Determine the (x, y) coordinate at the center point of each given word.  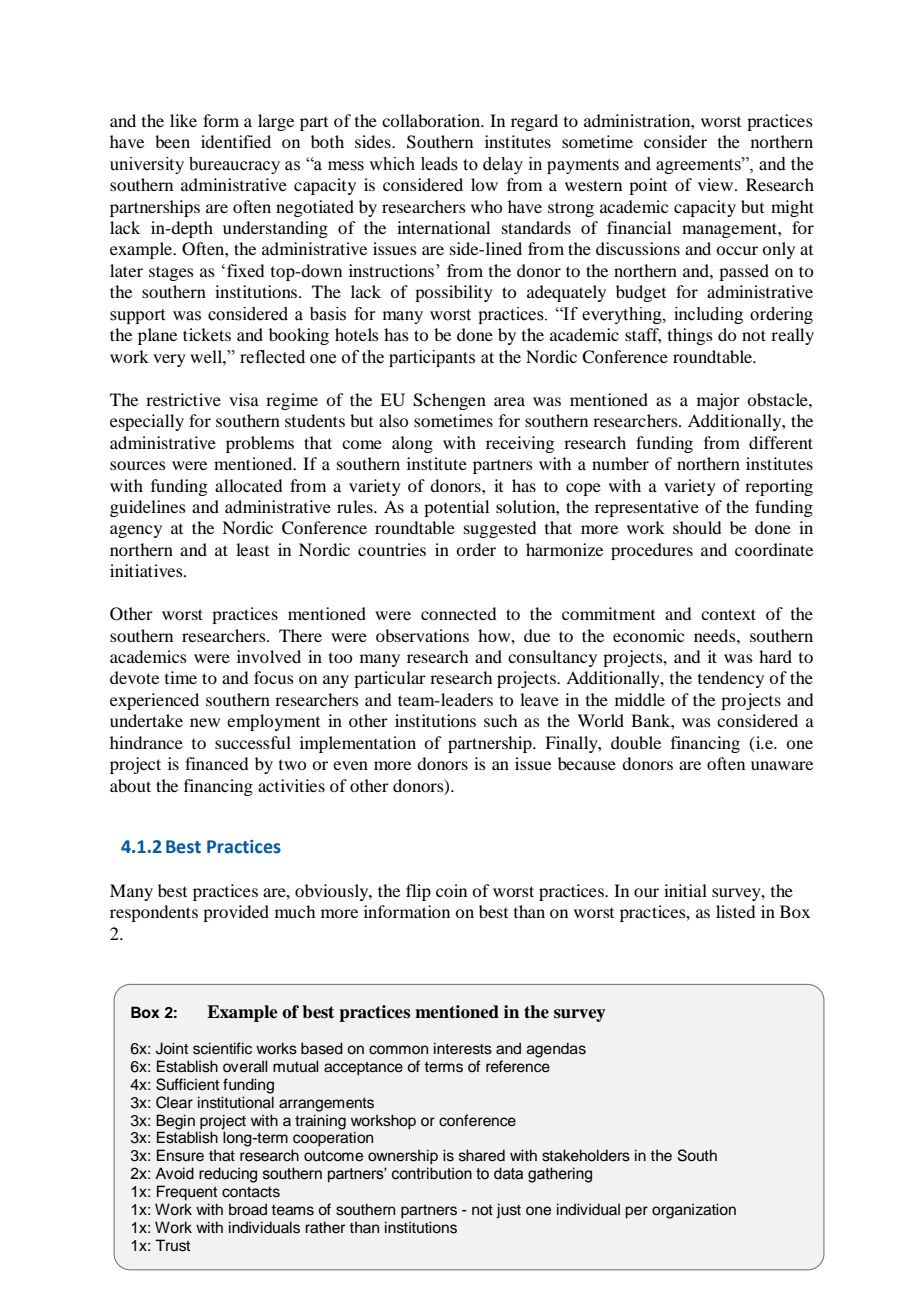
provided (236, 913)
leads (439, 164)
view (717, 184)
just (508, 1211)
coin (451, 890)
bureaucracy (234, 165)
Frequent (187, 1193)
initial (685, 890)
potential (456, 508)
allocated (248, 485)
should (697, 527)
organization (694, 1211)
